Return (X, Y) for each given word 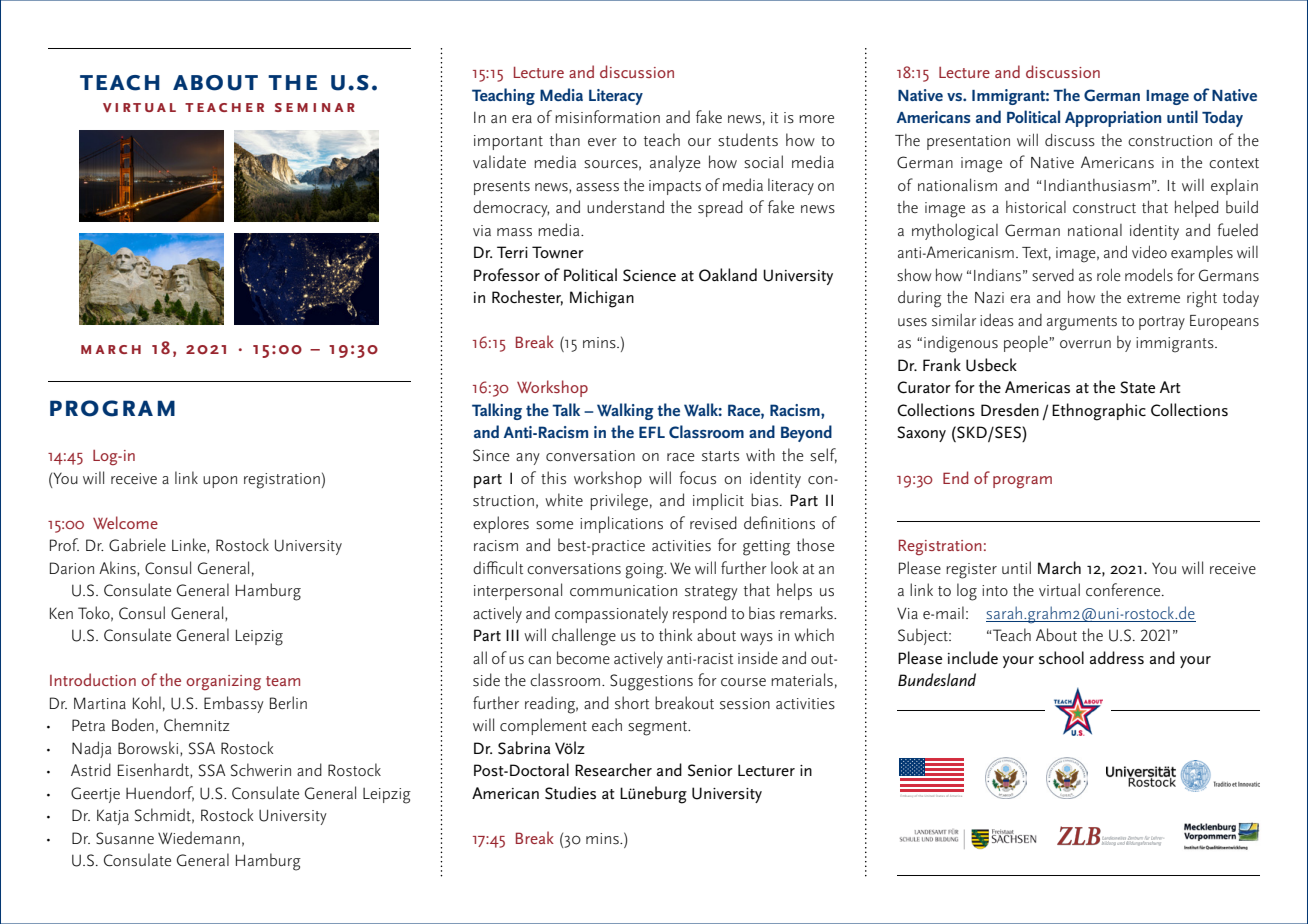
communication (623, 590)
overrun (1085, 344)
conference (1124, 589)
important (508, 142)
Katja (113, 817)
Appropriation (1113, 119)
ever (602, 142)
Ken (61, 613)
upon (220, 482)
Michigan (602, 299)
